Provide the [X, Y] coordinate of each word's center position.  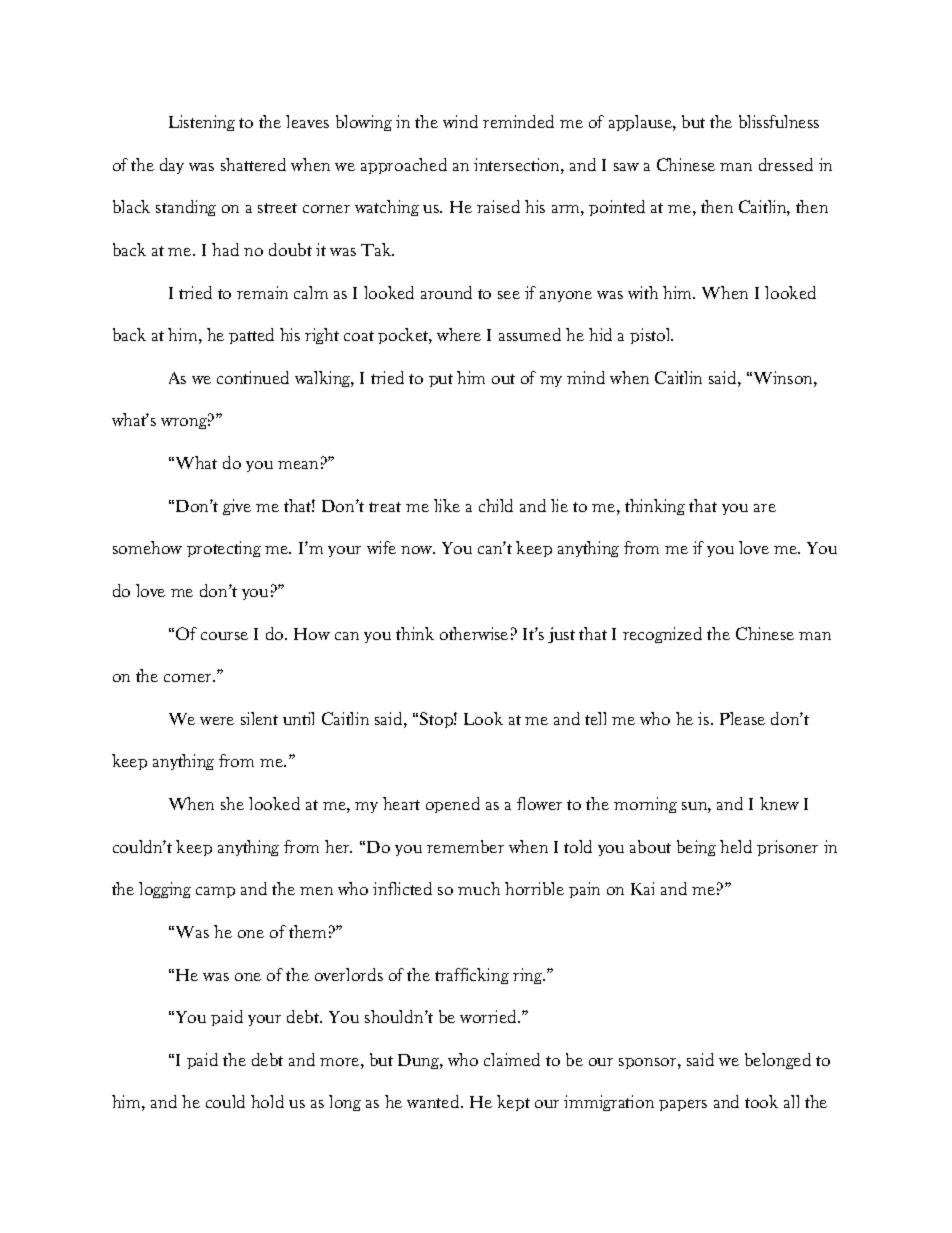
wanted [434, 1101]
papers [683, 1105]
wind [460, 121]
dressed [786, 164]
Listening [202, 123]
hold [267, 1101]
